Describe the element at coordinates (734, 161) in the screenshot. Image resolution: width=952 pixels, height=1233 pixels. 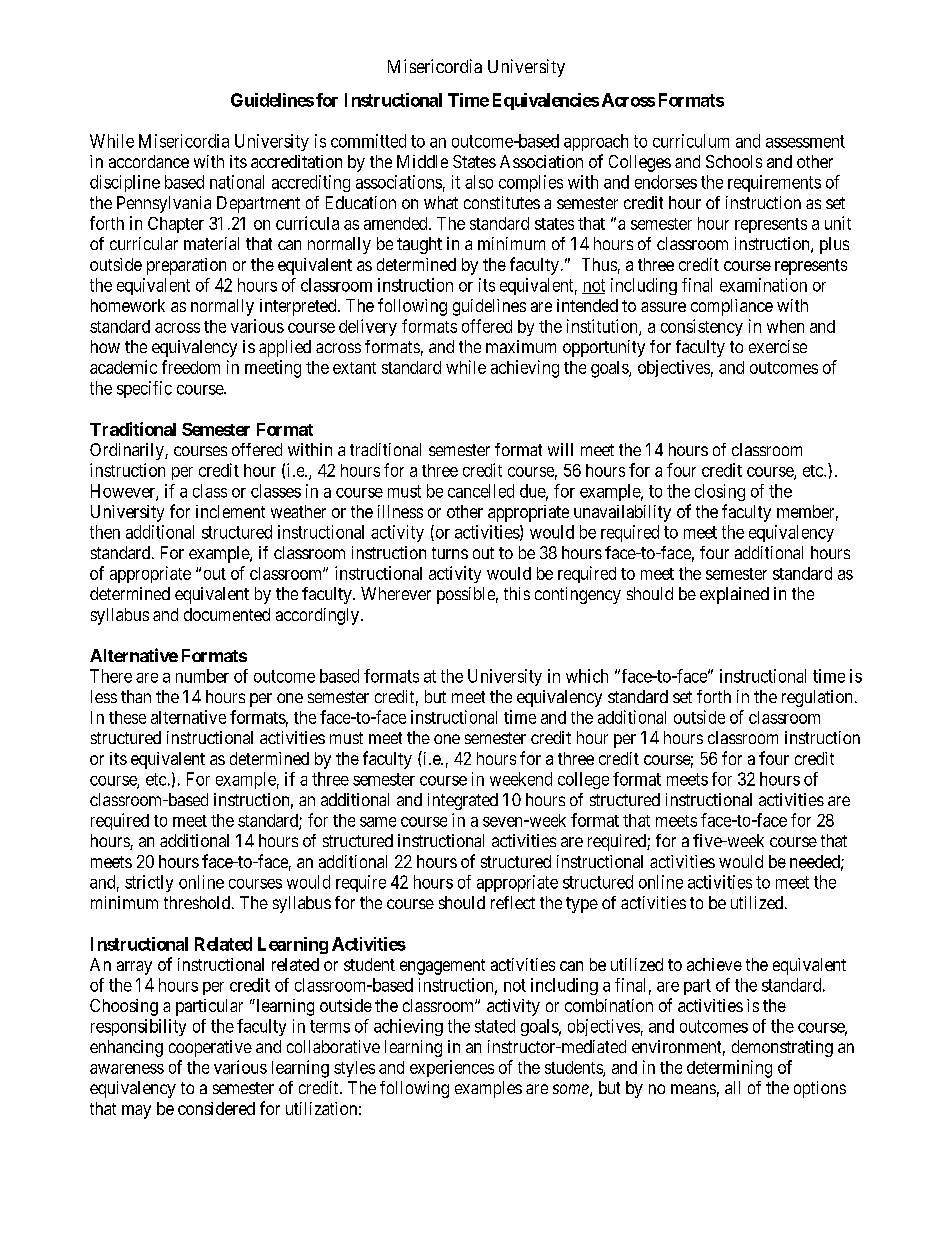
I see `Schools` at that location.
